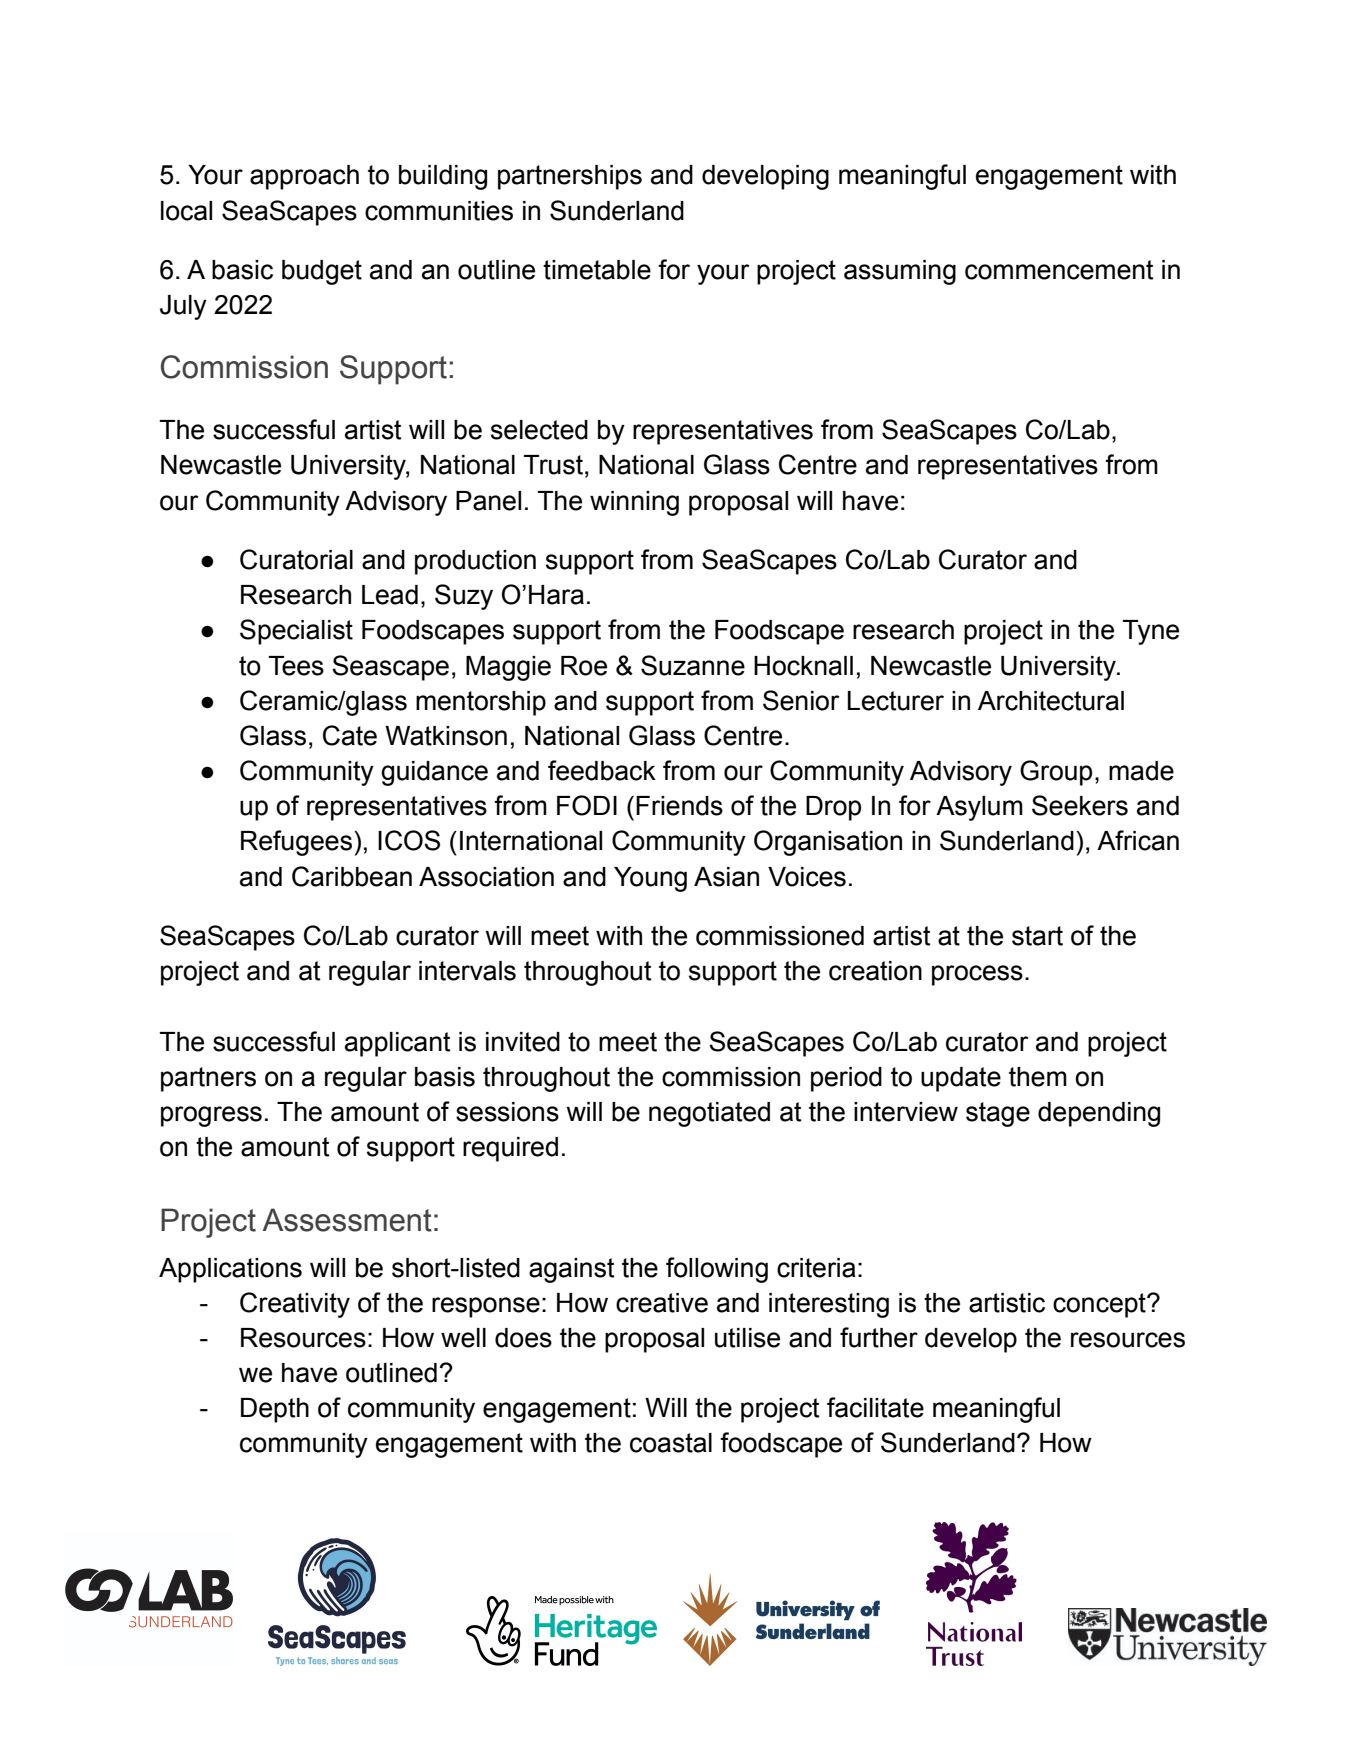  Describe the element at coordinates (1059, 270) in the page. I see `commencement` at that location.
